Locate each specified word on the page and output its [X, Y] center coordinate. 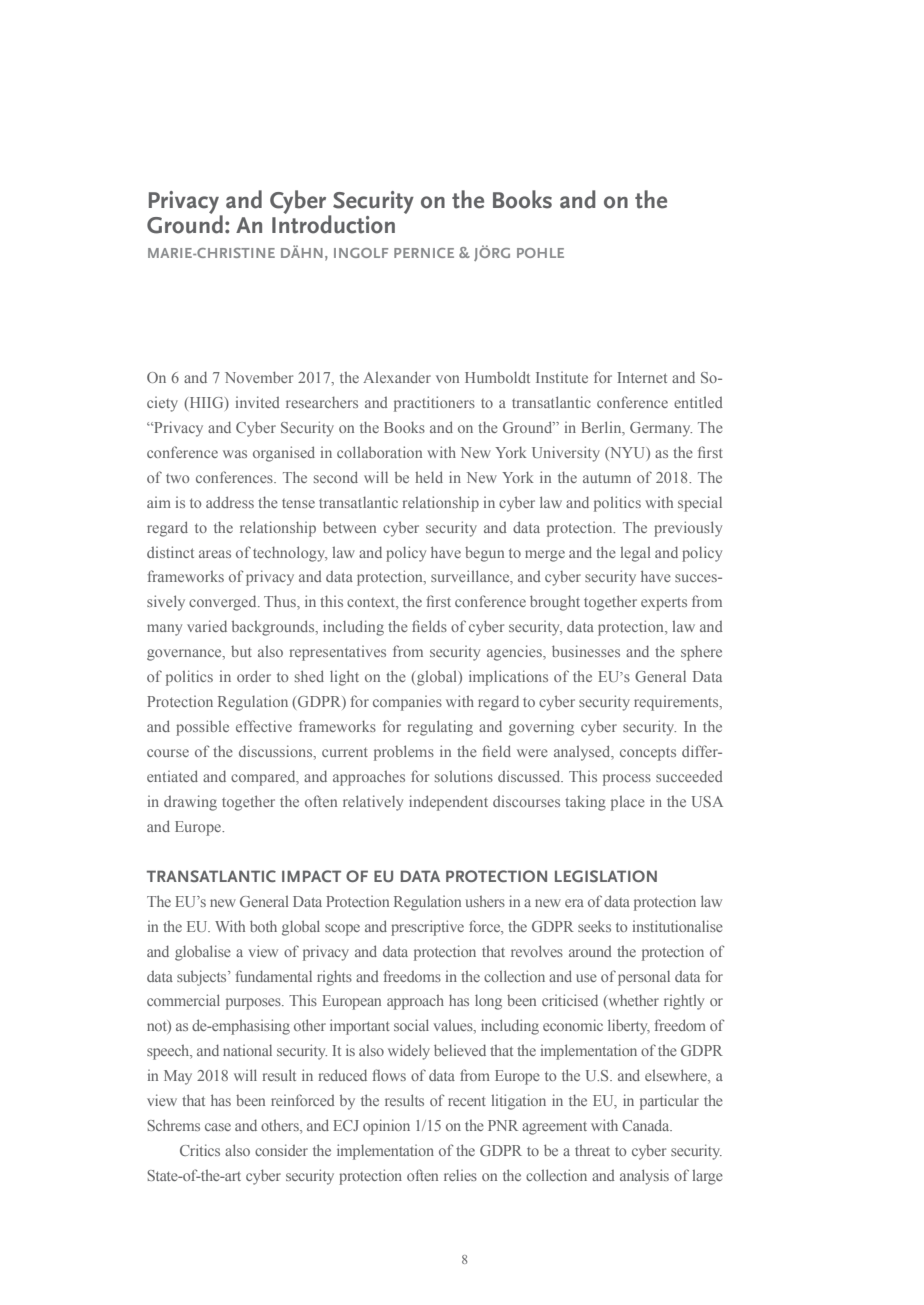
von [447, 379]
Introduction [333, 223]
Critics [200, 1150]
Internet [642, 377]
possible [202, 728]
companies [407, 703]
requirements [677, 703]
